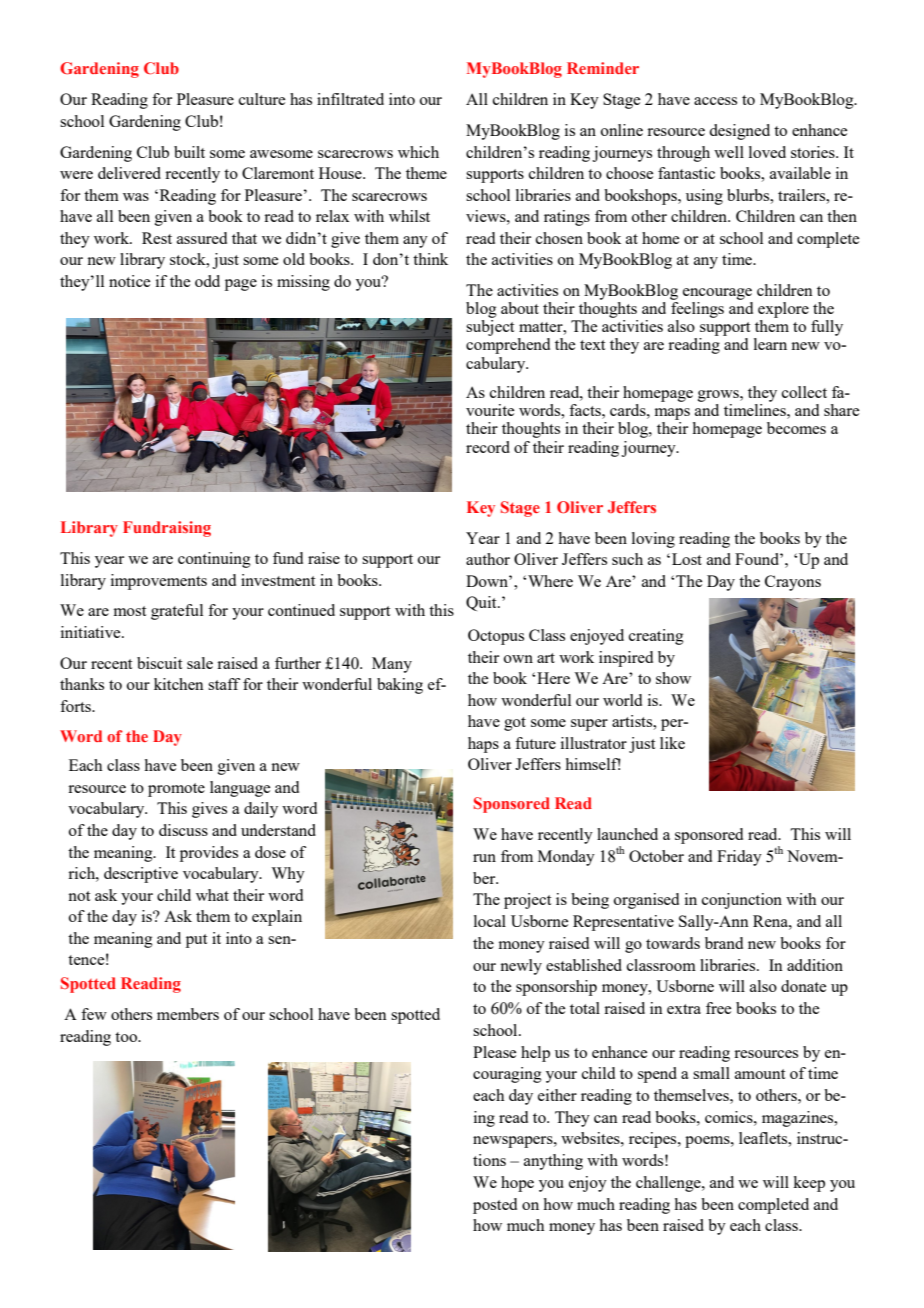  I want to click on built, so click(189, 152).
